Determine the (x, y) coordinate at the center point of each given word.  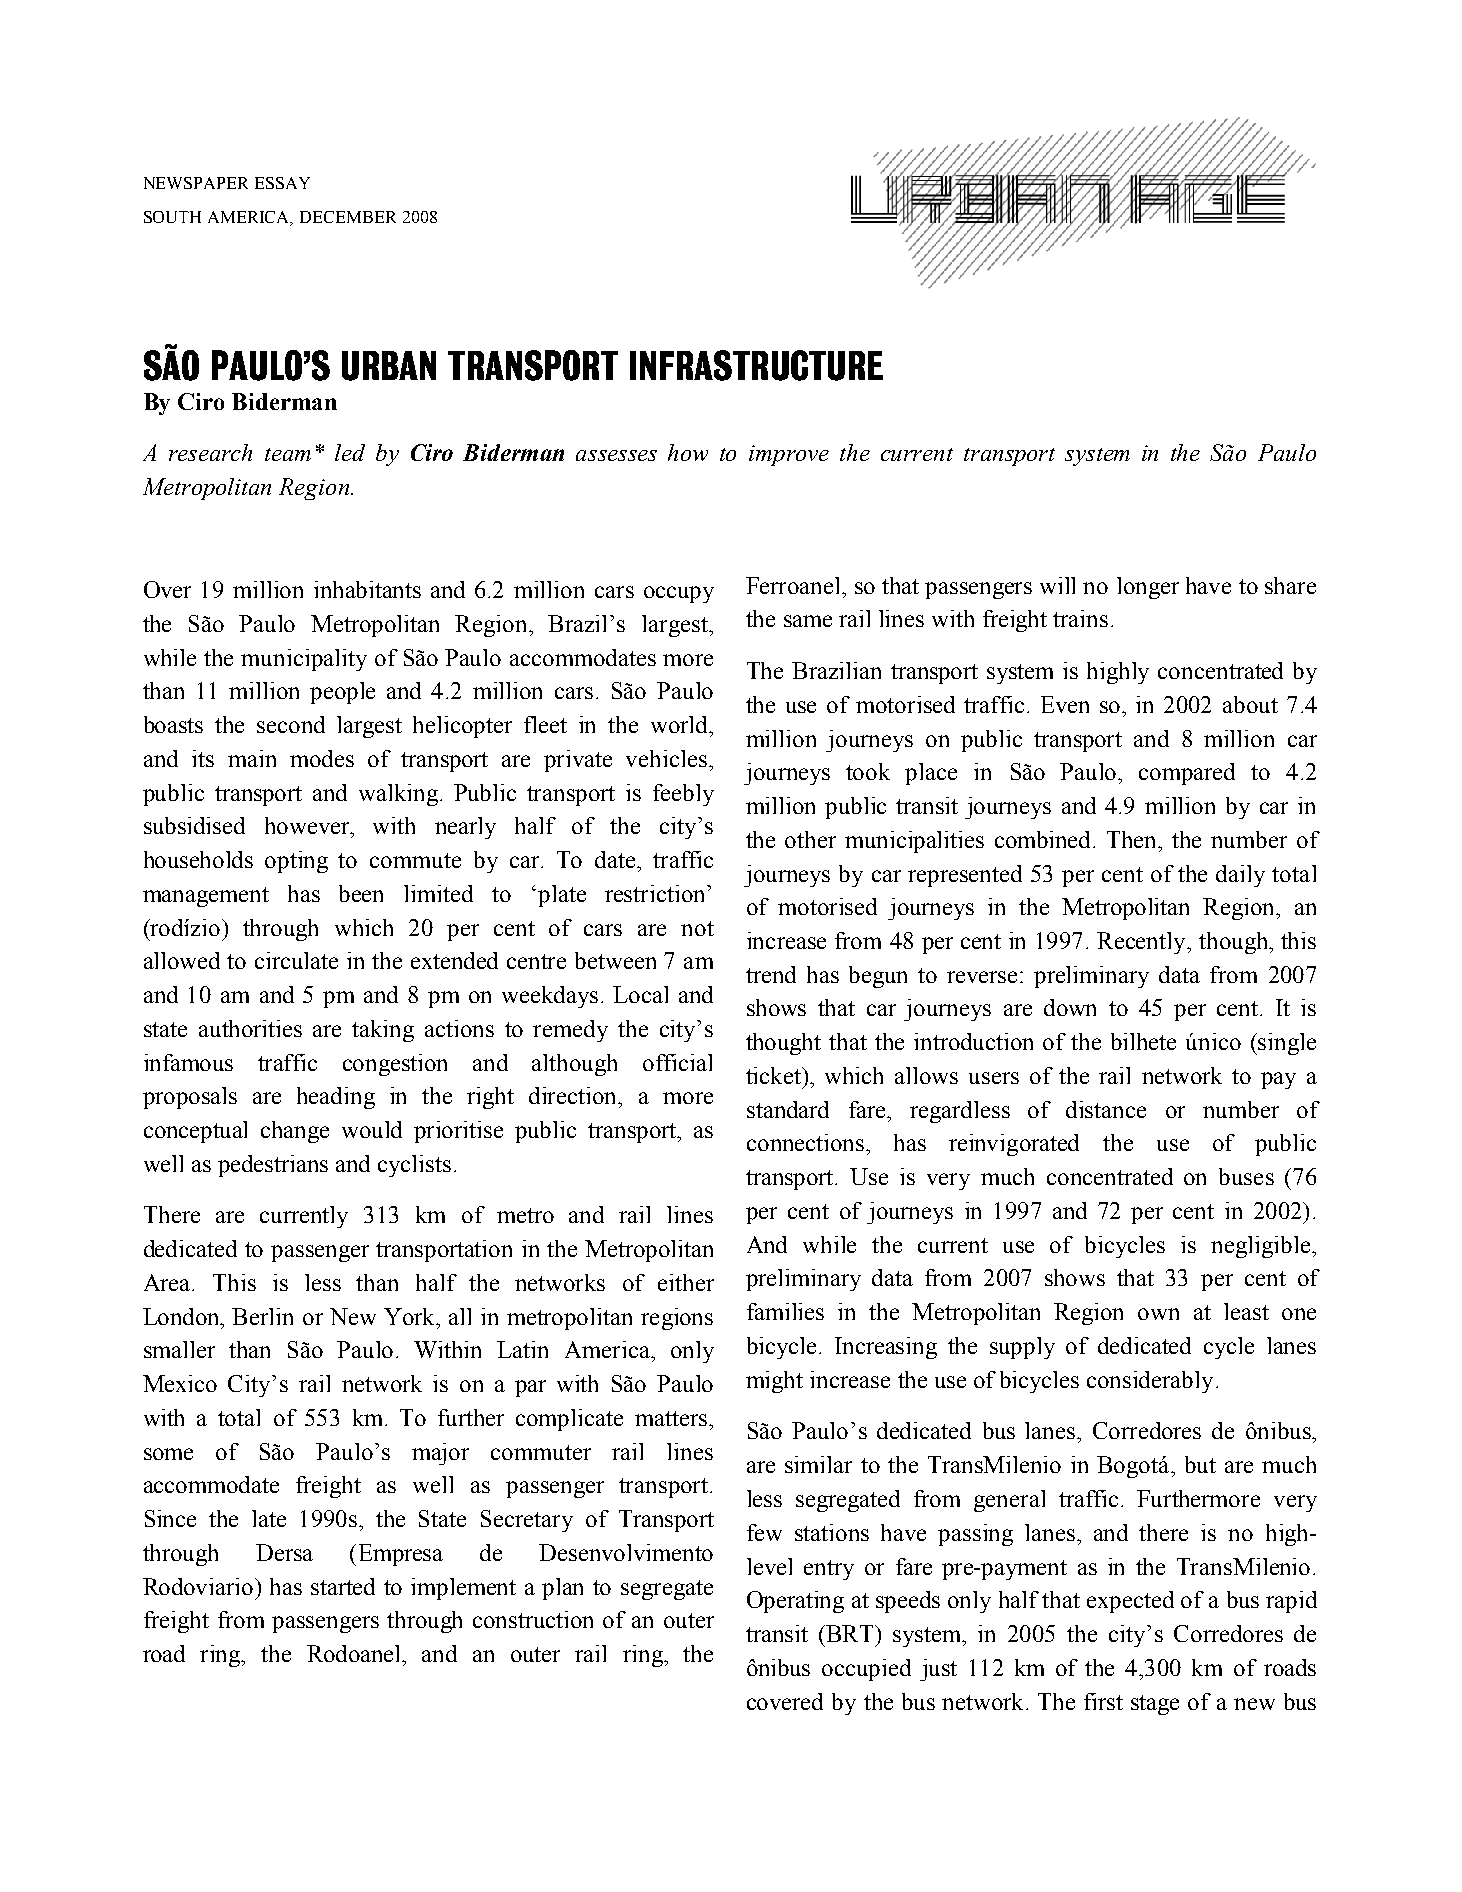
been (361, 893)
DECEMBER (348, 217)
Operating (795, 1602)
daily (1240, 876)
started (343, 1586)
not (697, 928)
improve (789, 455)
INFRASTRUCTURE (756, 365)
